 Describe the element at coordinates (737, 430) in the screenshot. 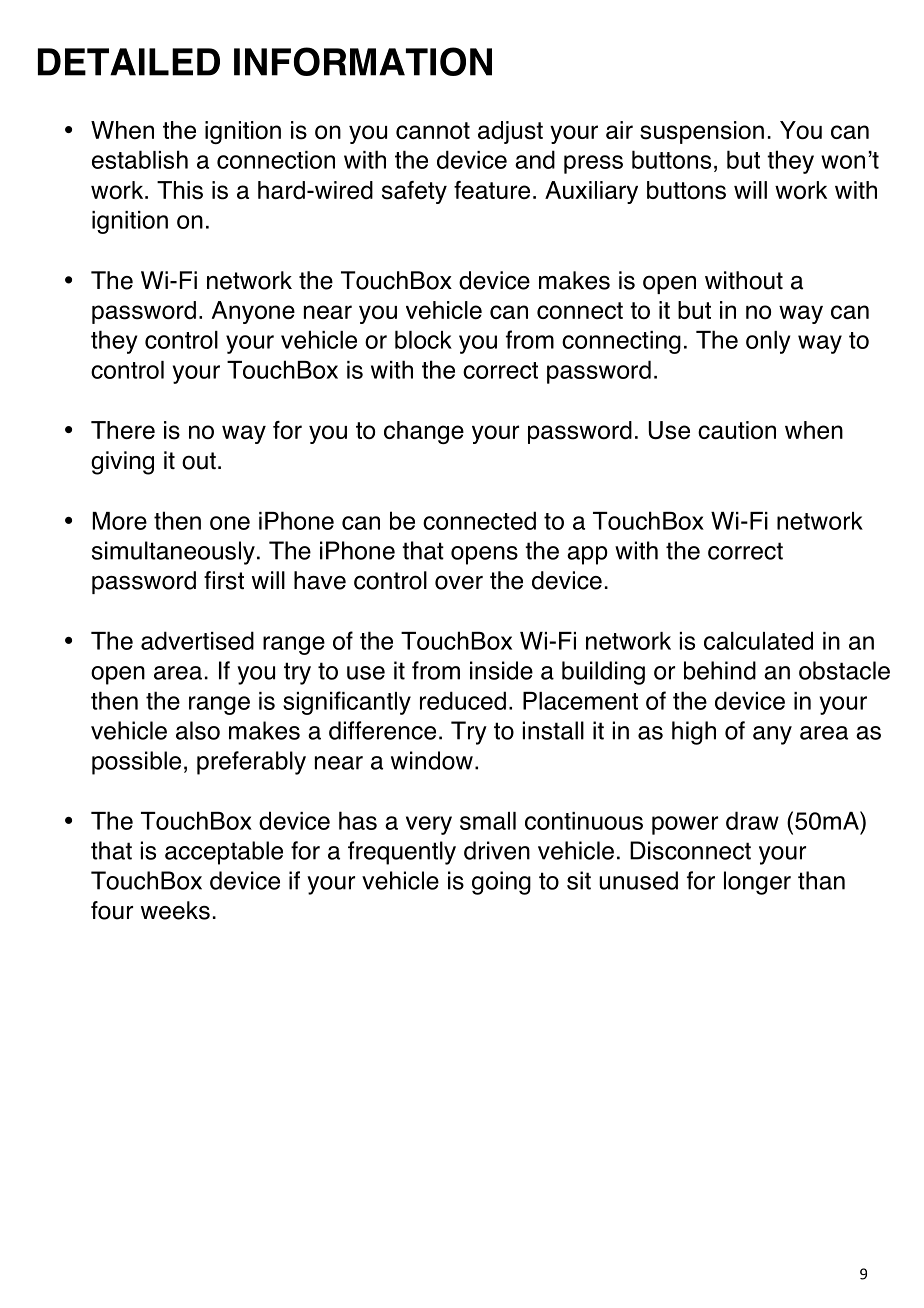

I see `caution` at that location.
